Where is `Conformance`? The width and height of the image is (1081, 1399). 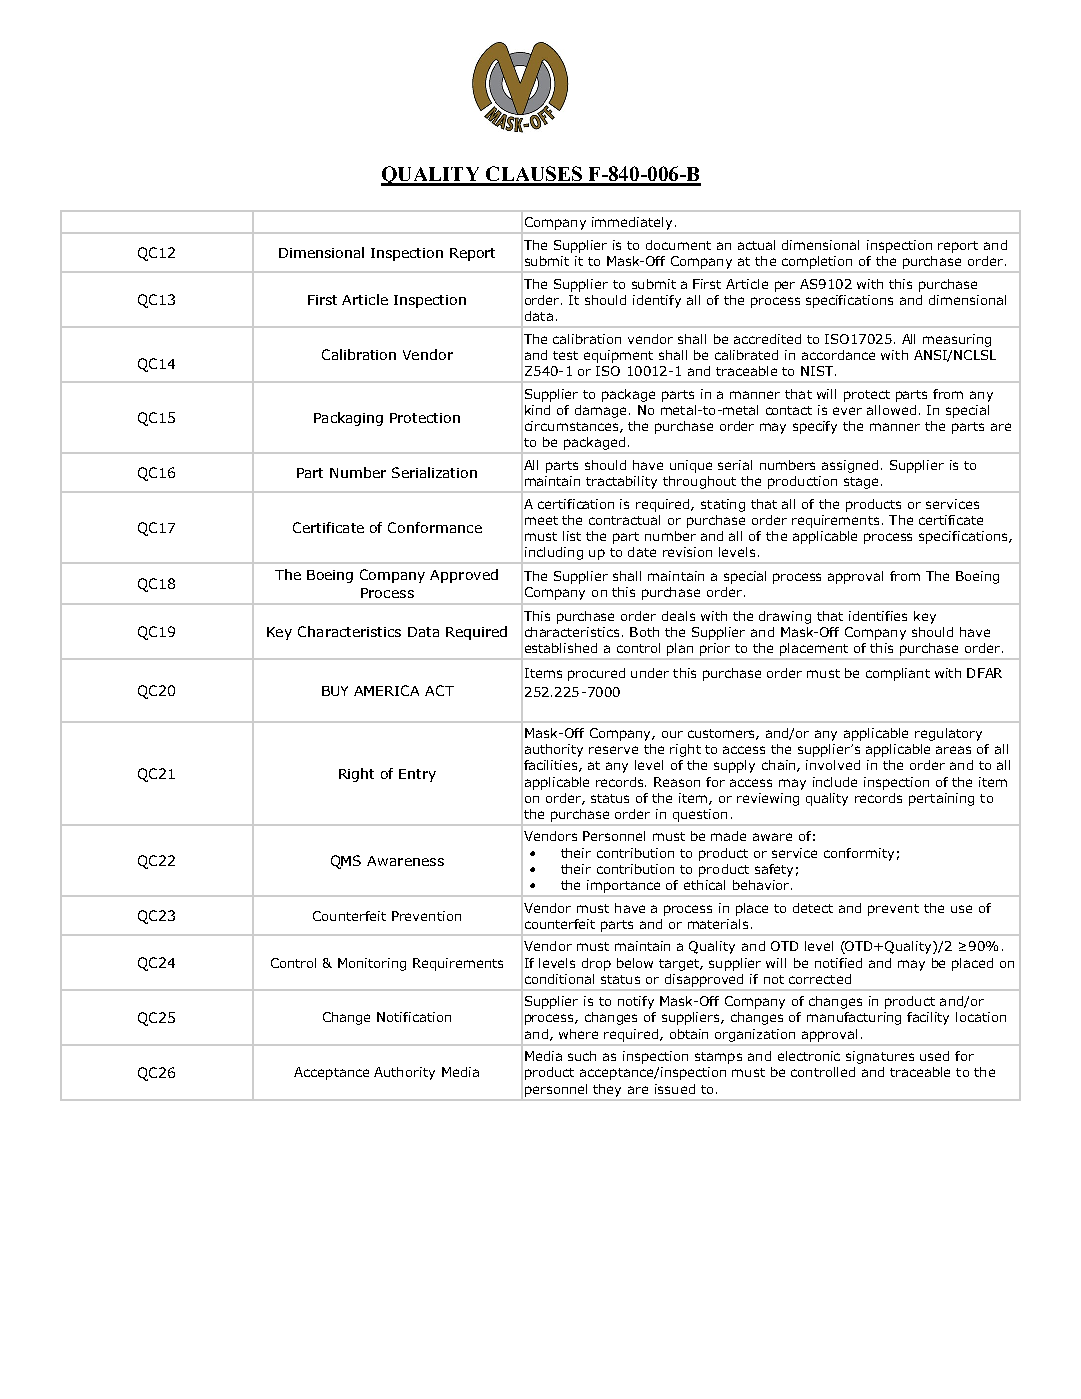
Conformance is located at coordinates (435, 527).
